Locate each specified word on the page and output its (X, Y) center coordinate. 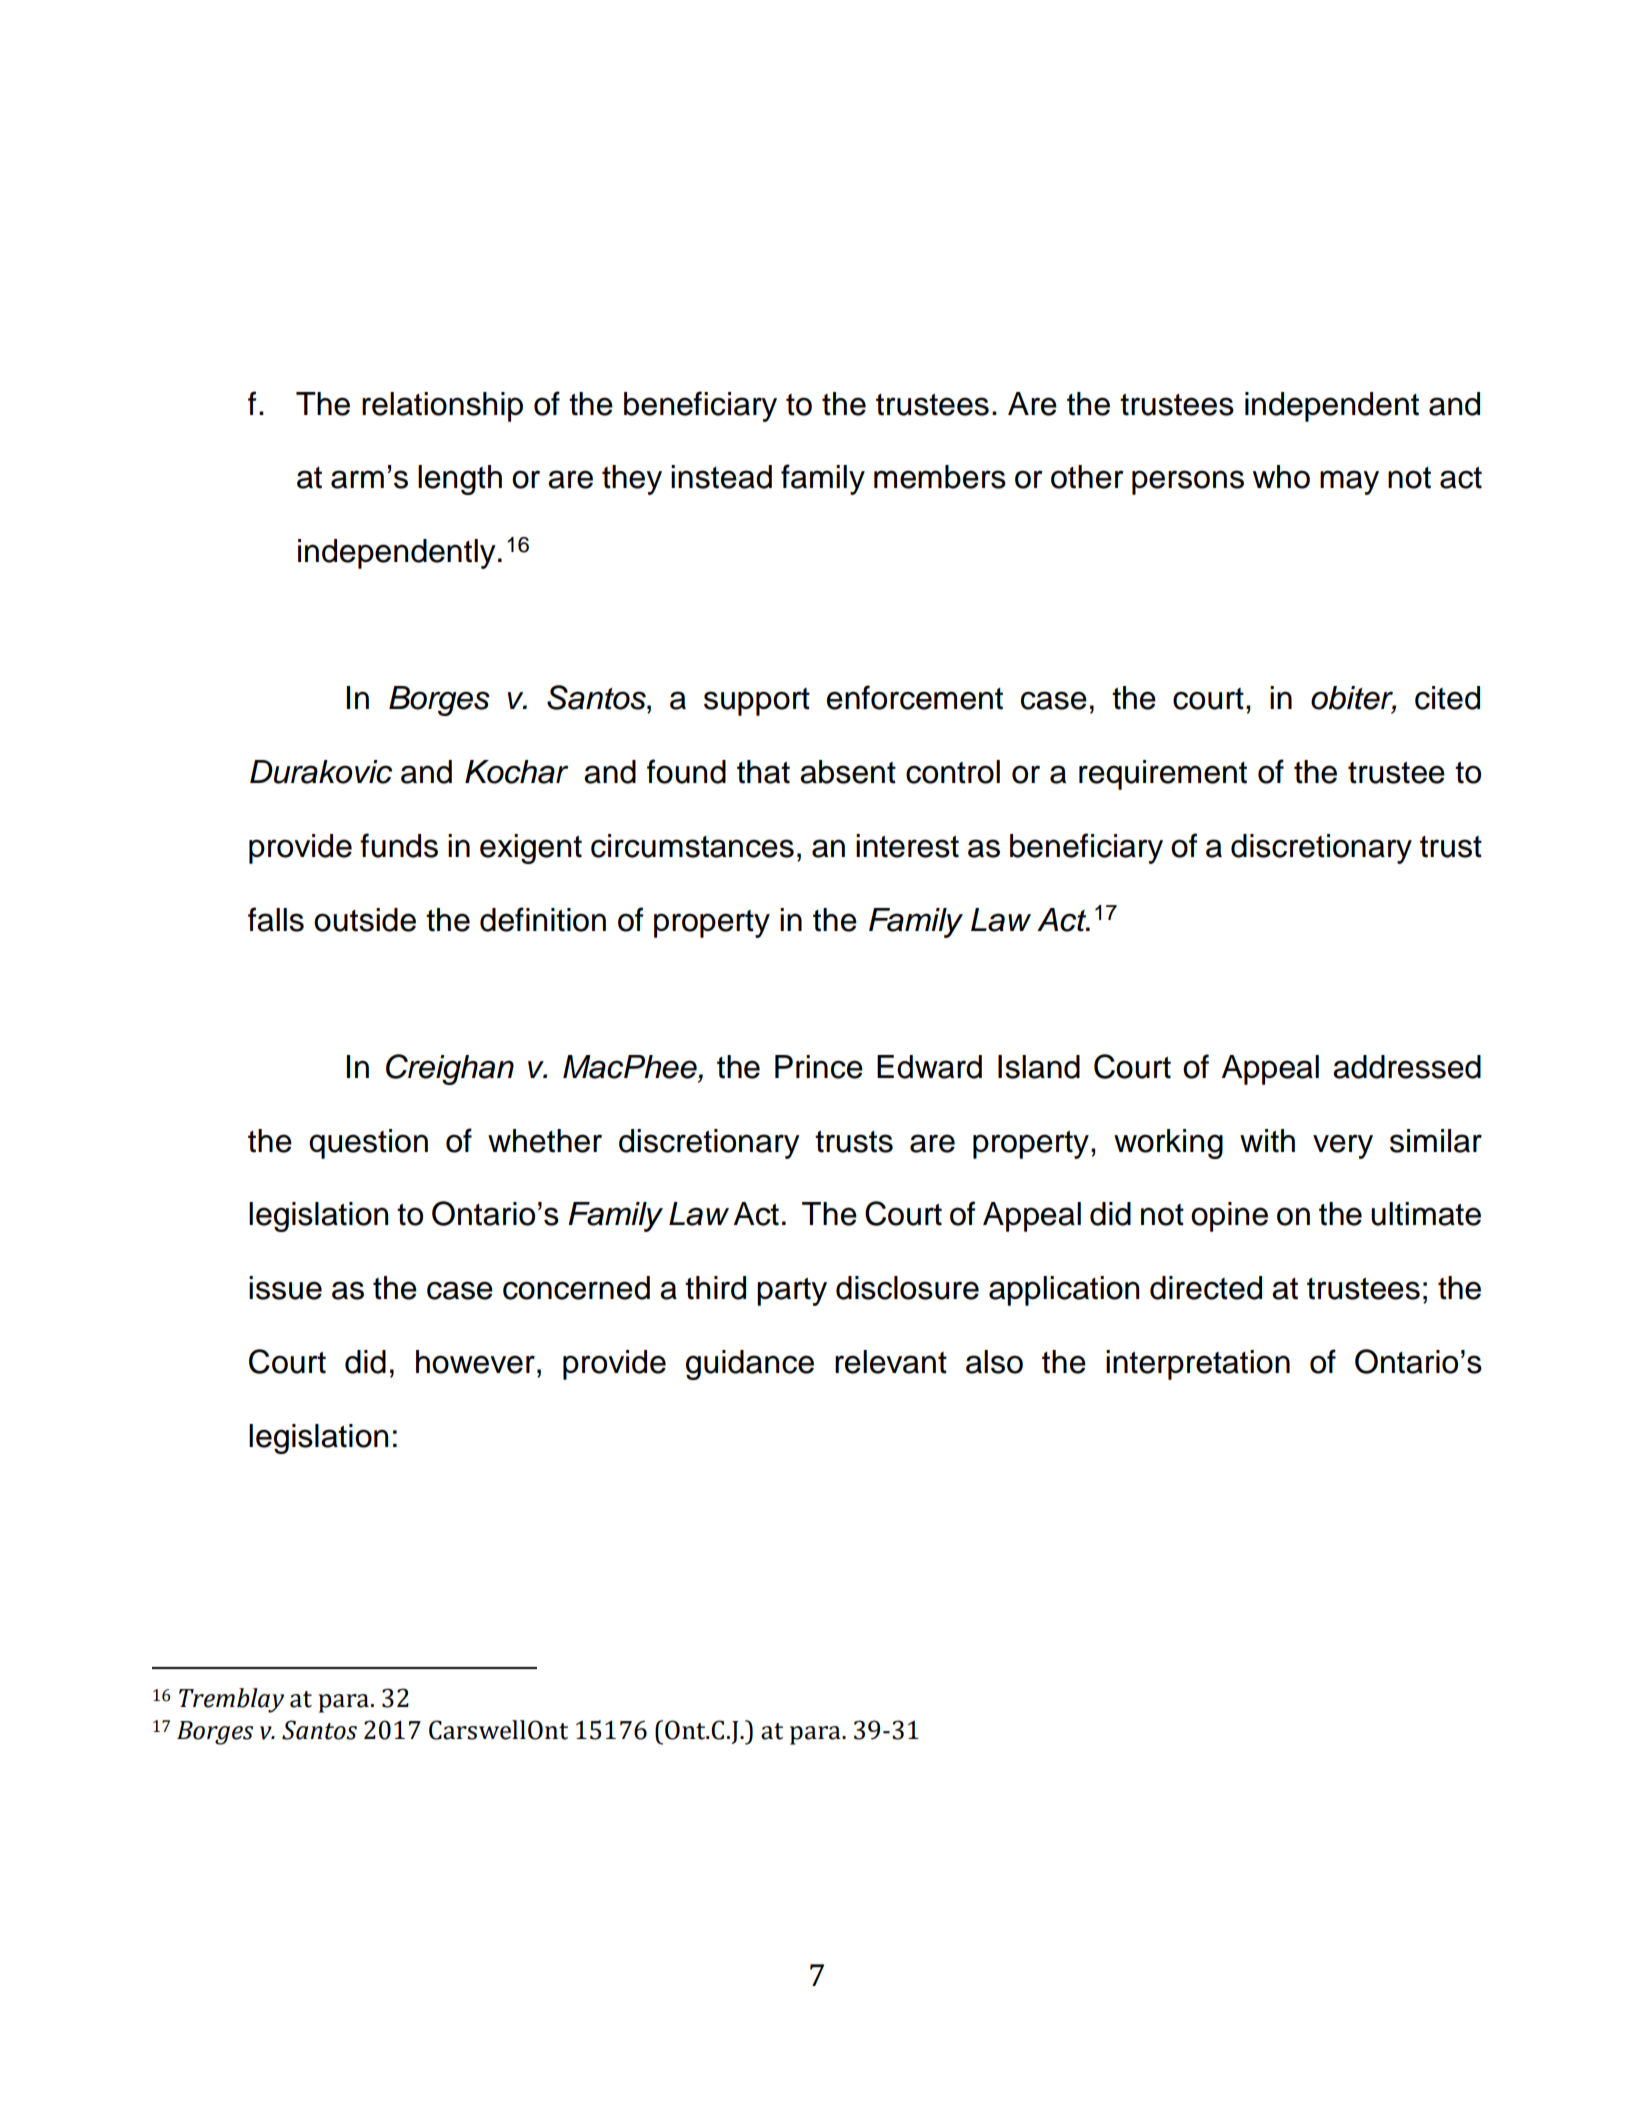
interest (907, 846)
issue (285, 1288)
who (1281, 477)
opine (1229, 1217)
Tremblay (231, 1700)
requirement (1163, 775)
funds (399, 845)
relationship (442, 407)
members (940, 477)
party (792, 1292)
